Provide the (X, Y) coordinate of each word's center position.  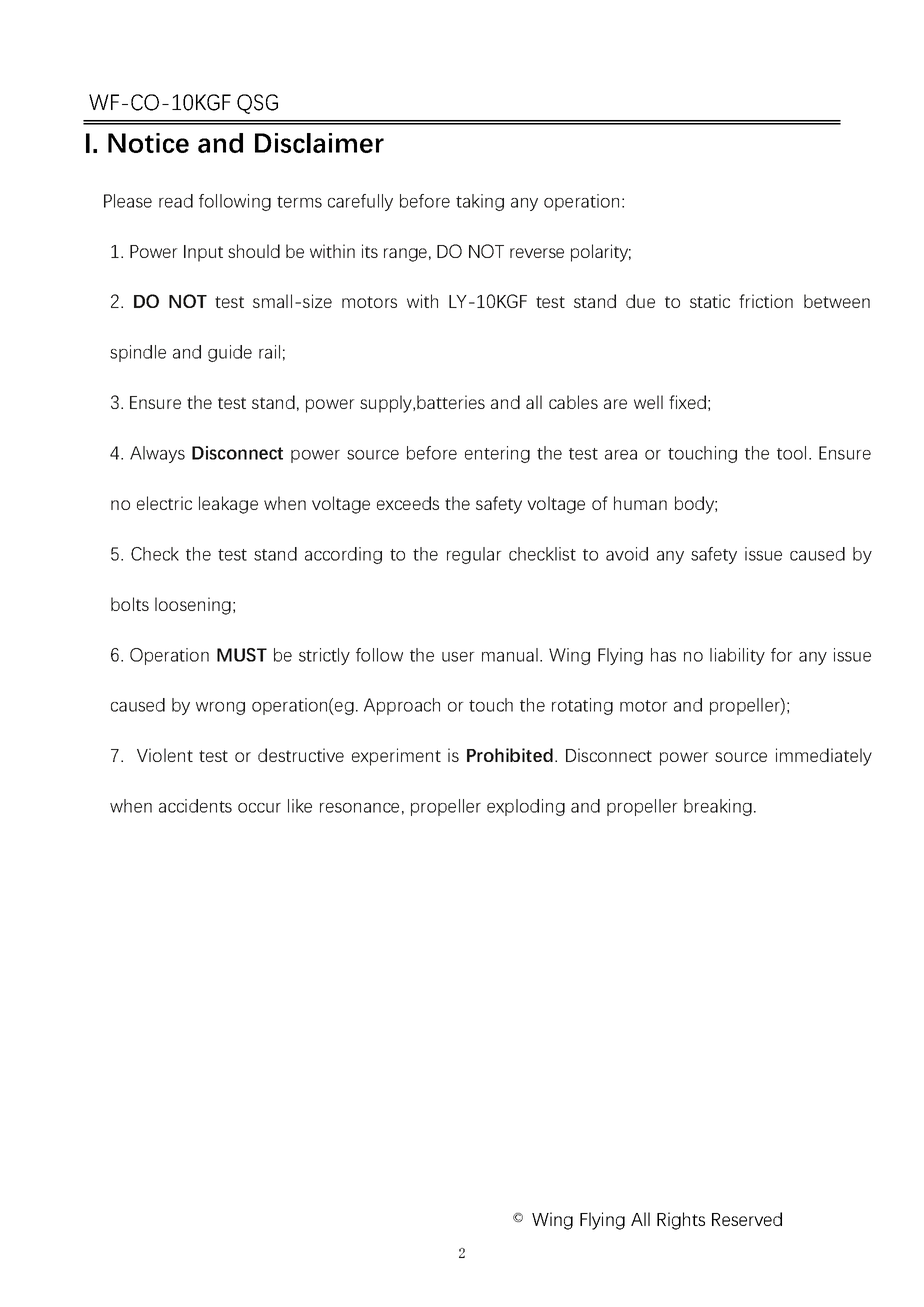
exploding (526, 807)
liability (737, 656)
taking (480, 202)
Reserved (747, 1219)
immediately (824, 757)
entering (497, 454)
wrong (220, 708)
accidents (195, 806)
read (176, 201)
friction (766, 301)
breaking (718, 807)
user (458, 657)
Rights (681, 1221)
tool (791, 453)
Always (157, 454)
